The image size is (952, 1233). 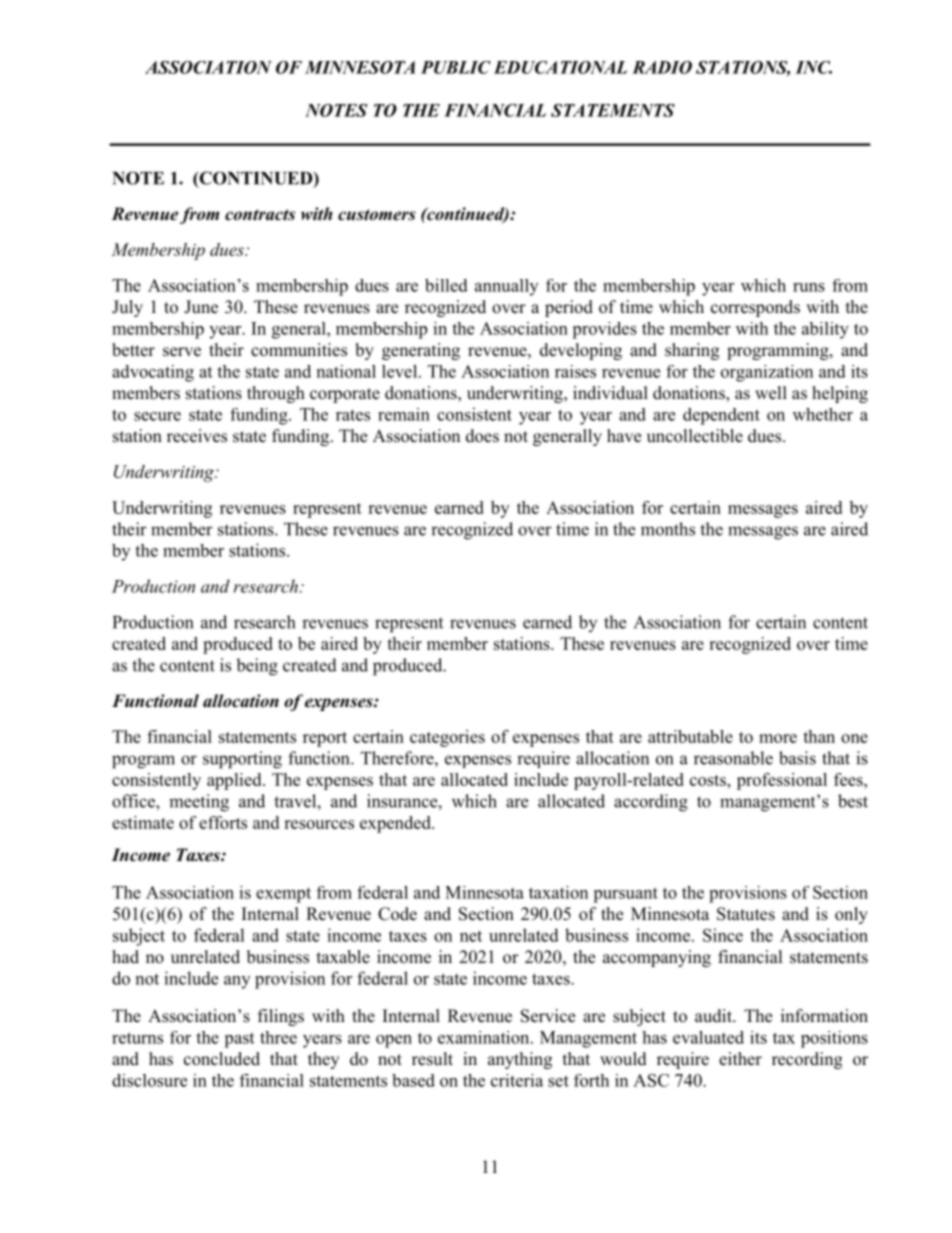 I want to click on serve, so click(x=182, y=352).
